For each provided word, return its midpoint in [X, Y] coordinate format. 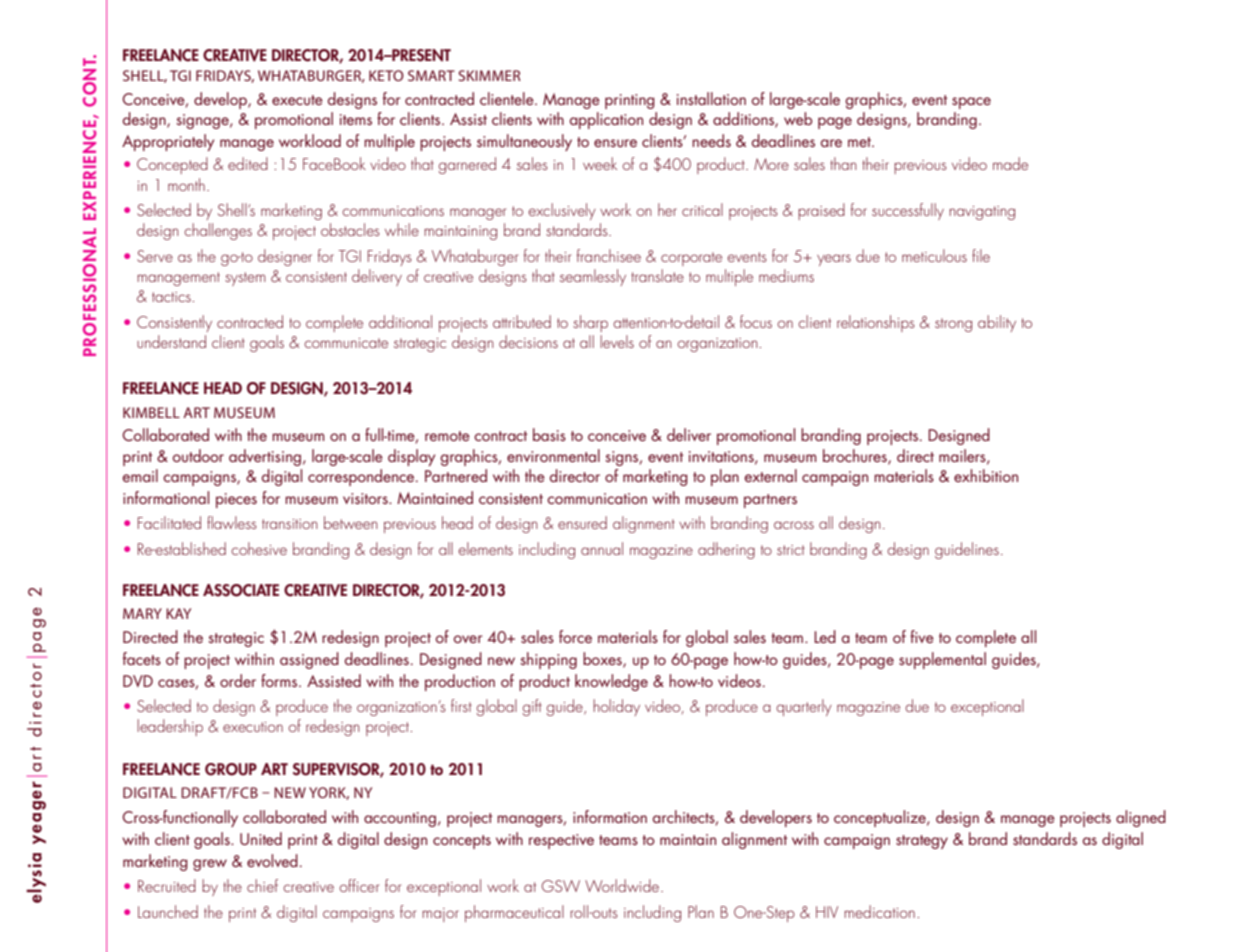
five [922, 636]
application [606, 120]
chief [262, 885]
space [971, 103]
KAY [178, 613]
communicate [346, 343]
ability [997, 323]
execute [297, 100]
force [575, 636]
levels [617, 341]
